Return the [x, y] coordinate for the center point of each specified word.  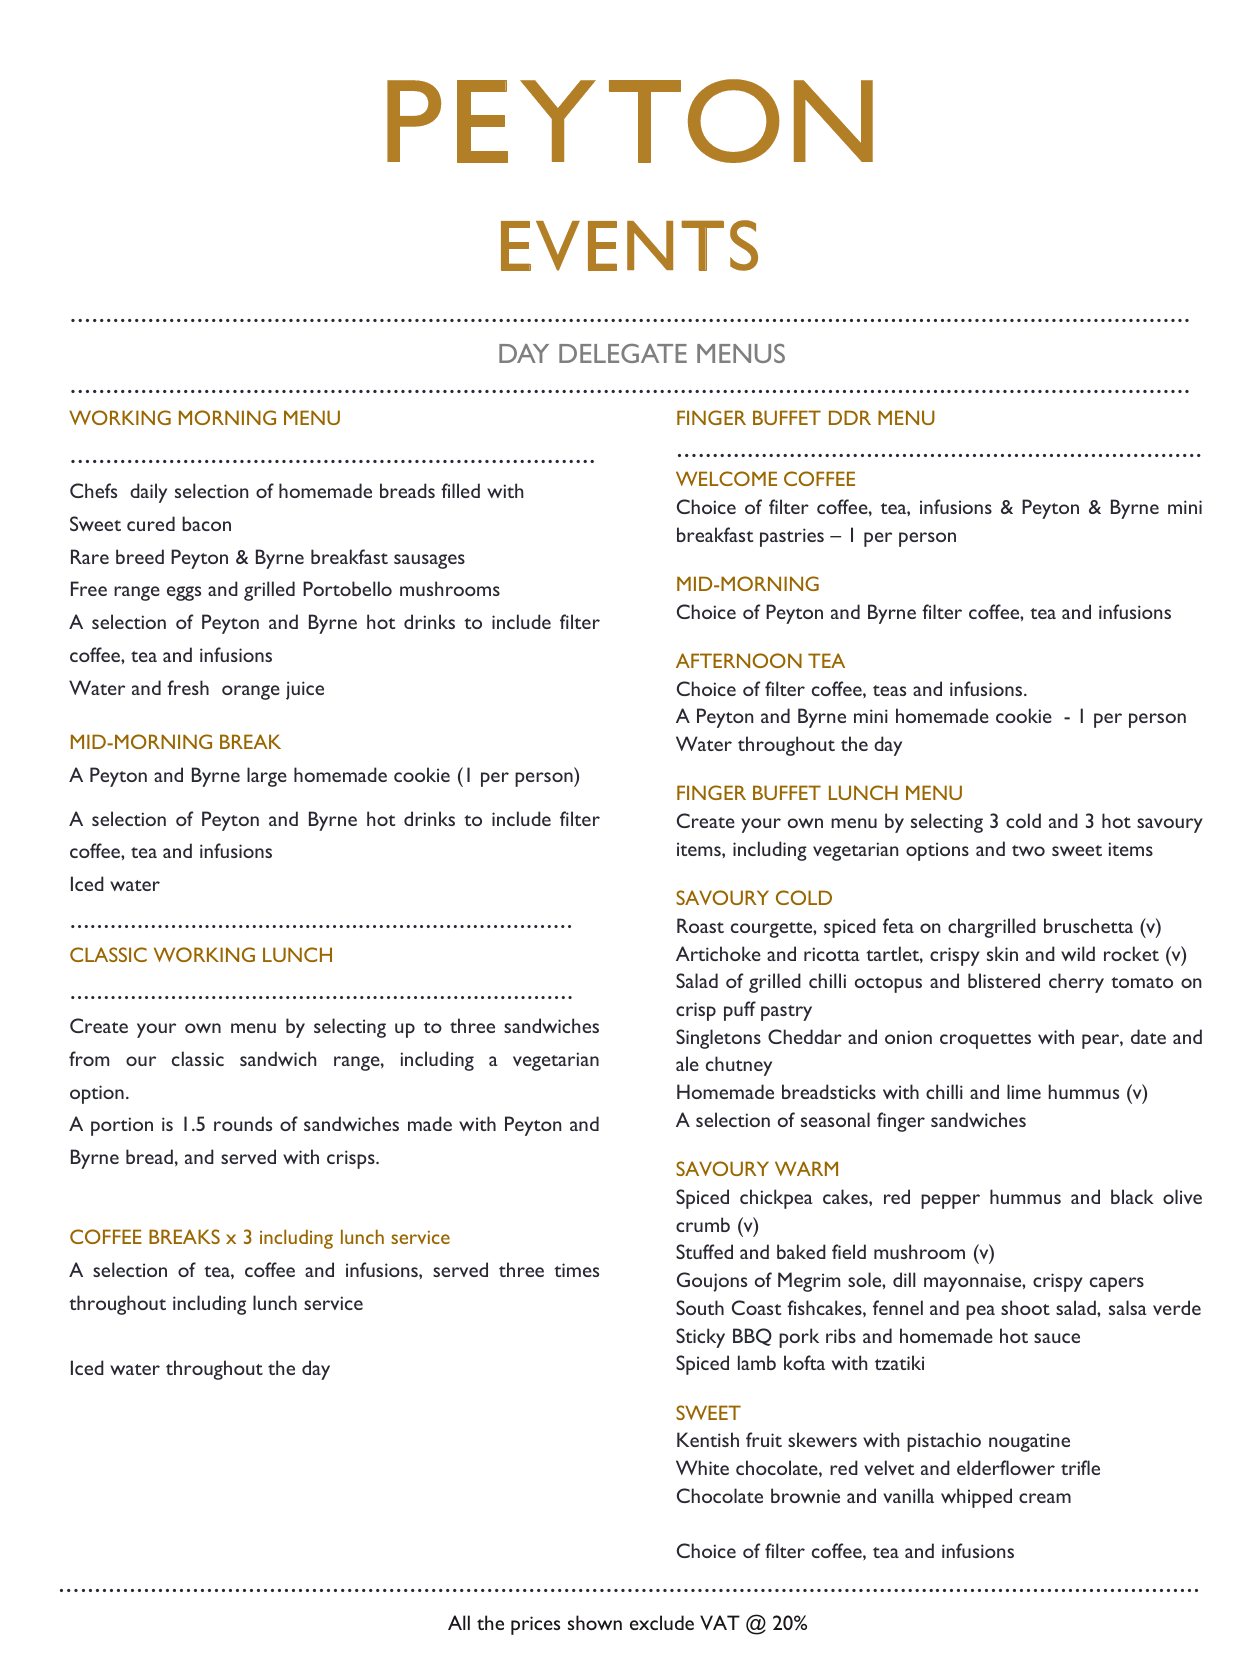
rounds [243, 1123]
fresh [188, 687]
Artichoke [718, 953]
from [89, 1058]
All [459, 1622]
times [576, 1270]
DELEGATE [623, 353]
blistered [1004, 980]
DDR [850, 417]
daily [148, 493]
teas [889, 690]
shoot [1025, 1307]
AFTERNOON [739, 660]
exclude [662, 1622]
